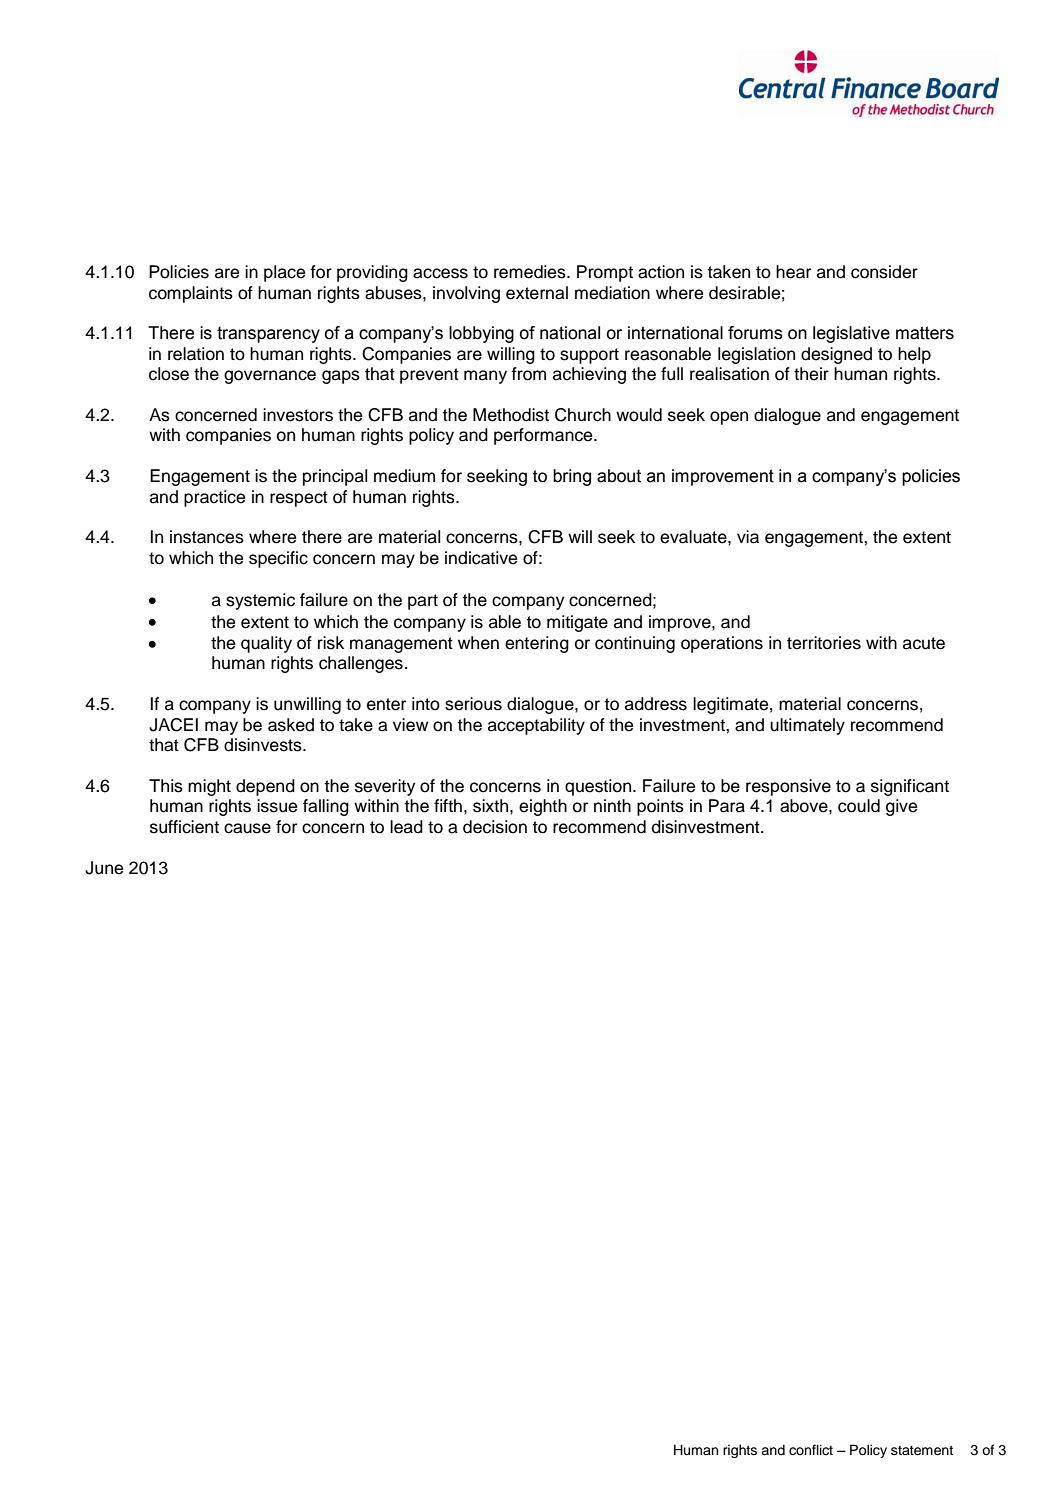 This page has height=1493, width=1056. Describe the element at coordinates (851, 334) in the page. I see `legislative` at that location.
